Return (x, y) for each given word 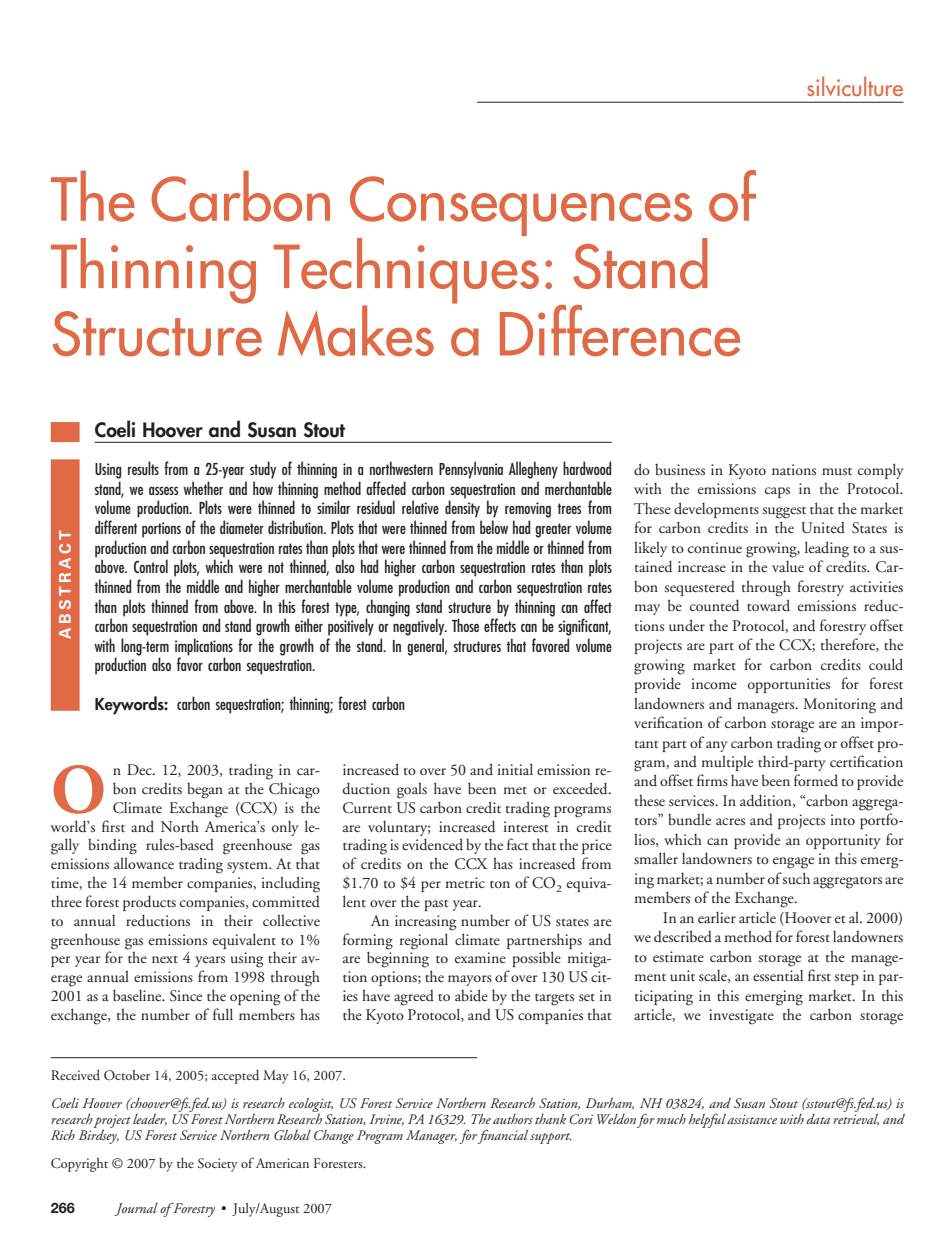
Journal (136, 1209)
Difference (620, 331)
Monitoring (839, 706)
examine (480, 957)
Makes (356, 331)
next (165, 959)
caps (777, 492)
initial (515, 769)
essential (778, 975)
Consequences (521, 207)
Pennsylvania (471, 470)
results (143, 468)
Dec (140, 769)
